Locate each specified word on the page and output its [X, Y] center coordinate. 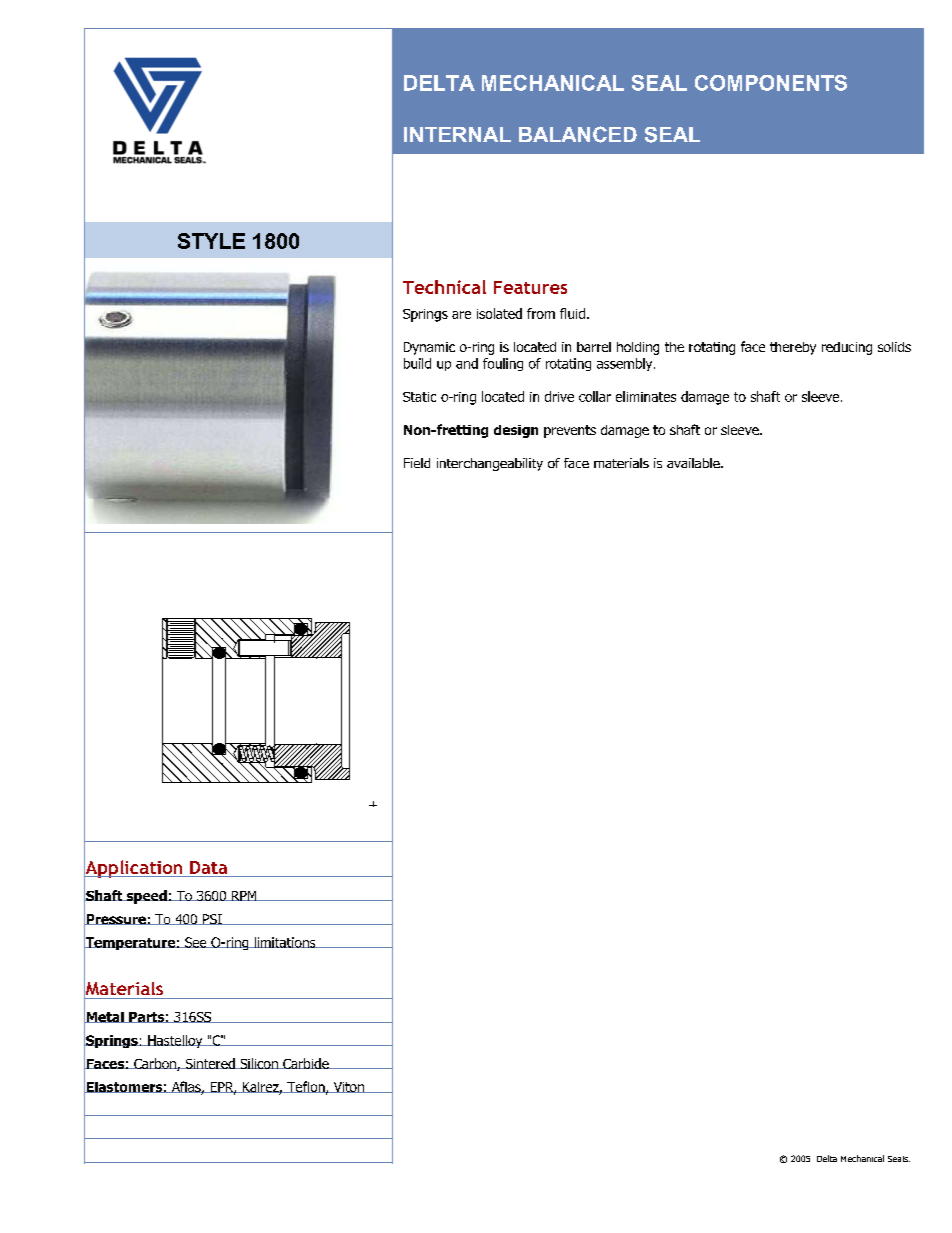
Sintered [210, 1063]
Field [417, 463]
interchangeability [490, 464]
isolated [499, 313]
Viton [348, 1087]
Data [209, 869]
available [694, 463]
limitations [285, 942]
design [516, 431]
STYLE [211, 241]
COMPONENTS [771, 83]
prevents [570, 431]
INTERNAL [457, 134]
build [417, 363]
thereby [793, 348]
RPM [244, 896]
